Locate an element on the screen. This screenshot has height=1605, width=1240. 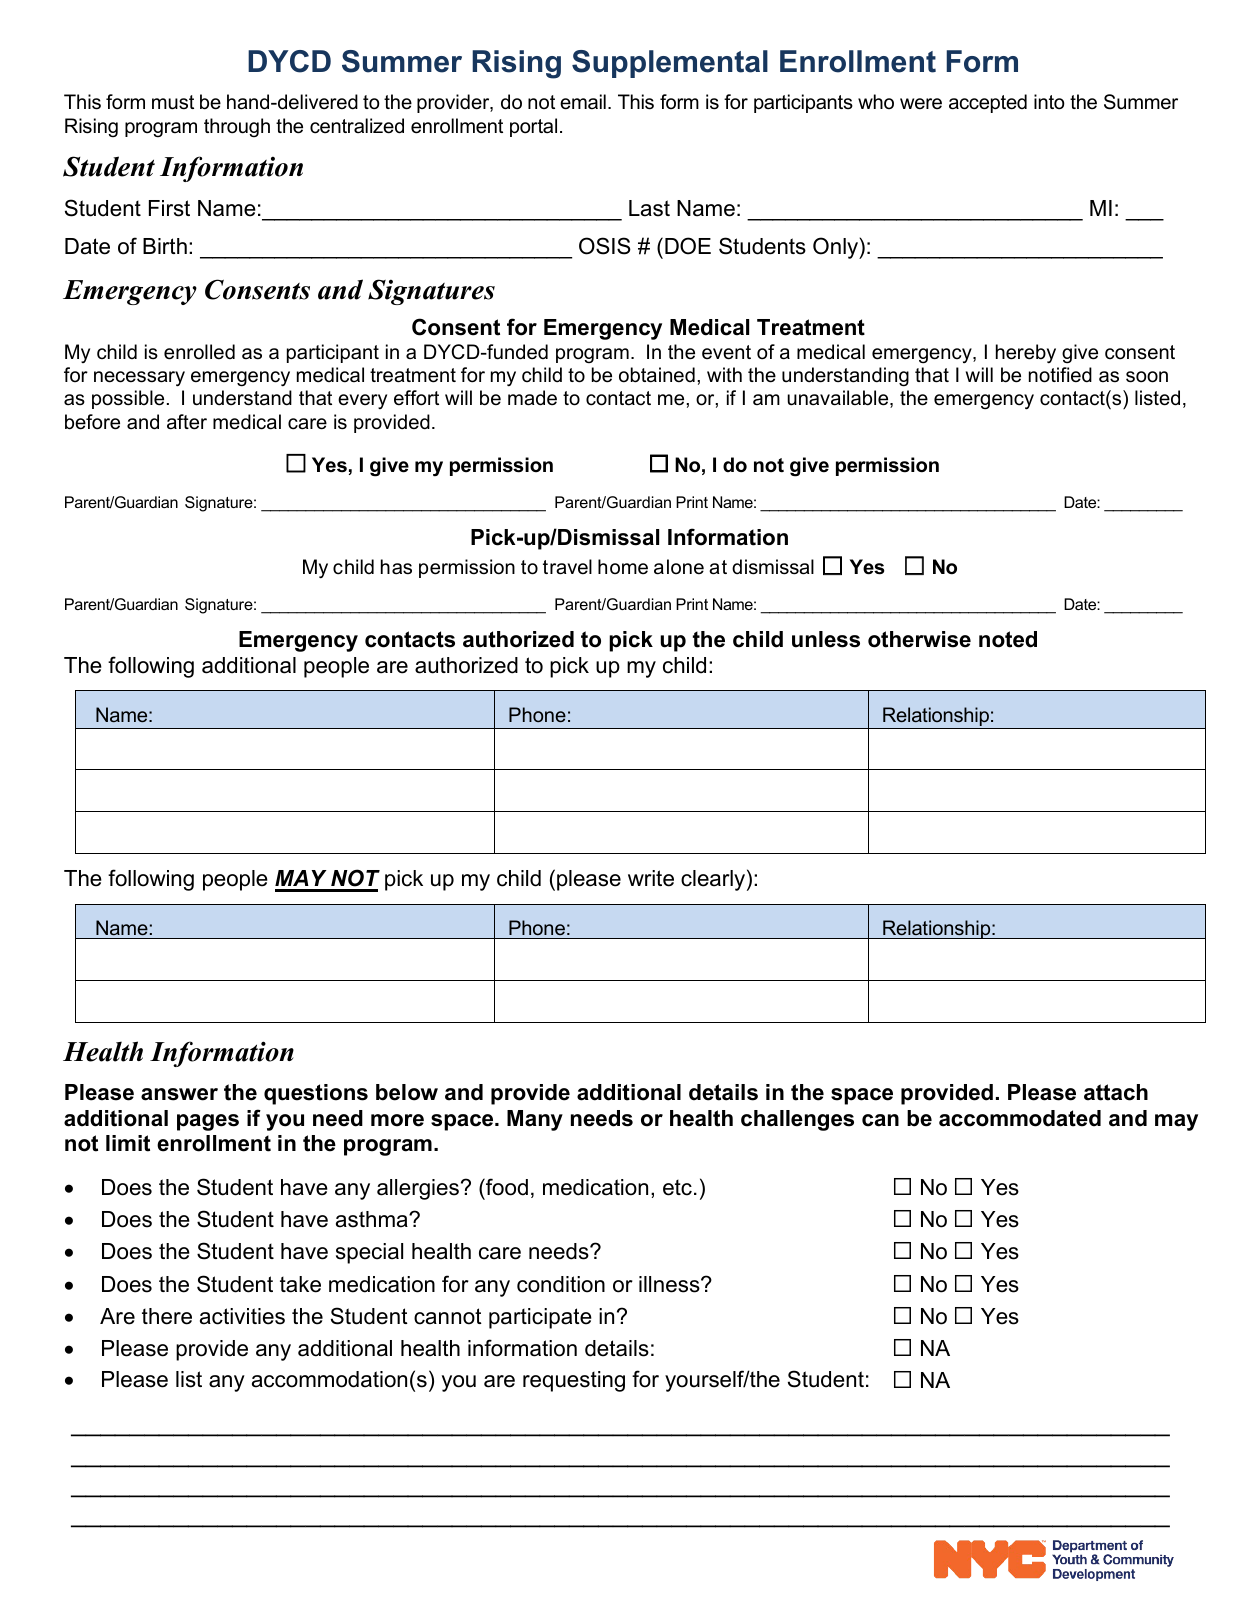
through is located at coordinates (237, 127).
